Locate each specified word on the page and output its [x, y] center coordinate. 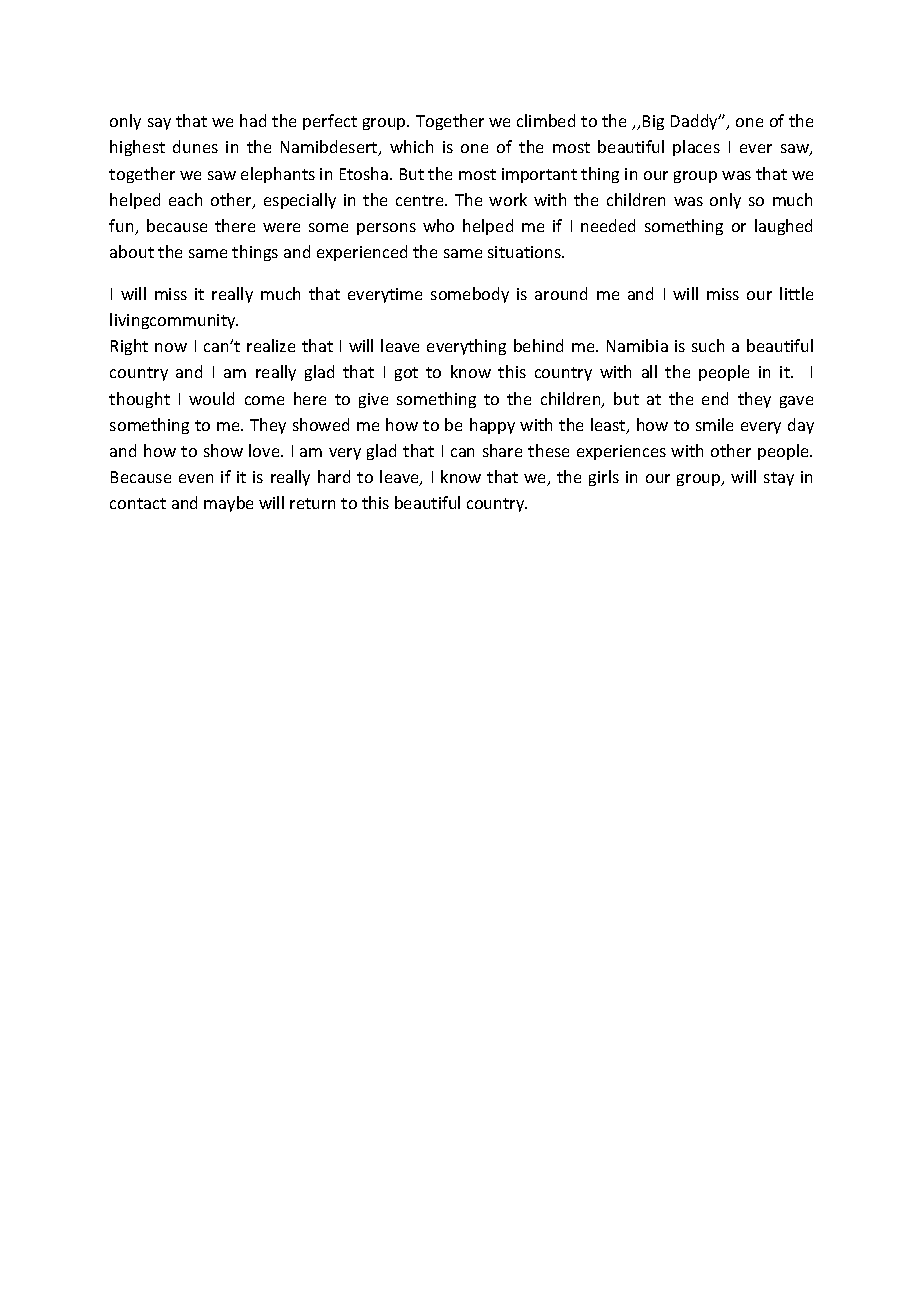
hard [334, 476]
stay [779, 479]
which [411, 146]
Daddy [696, 122]
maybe [228, 504]
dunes [195, 146]
